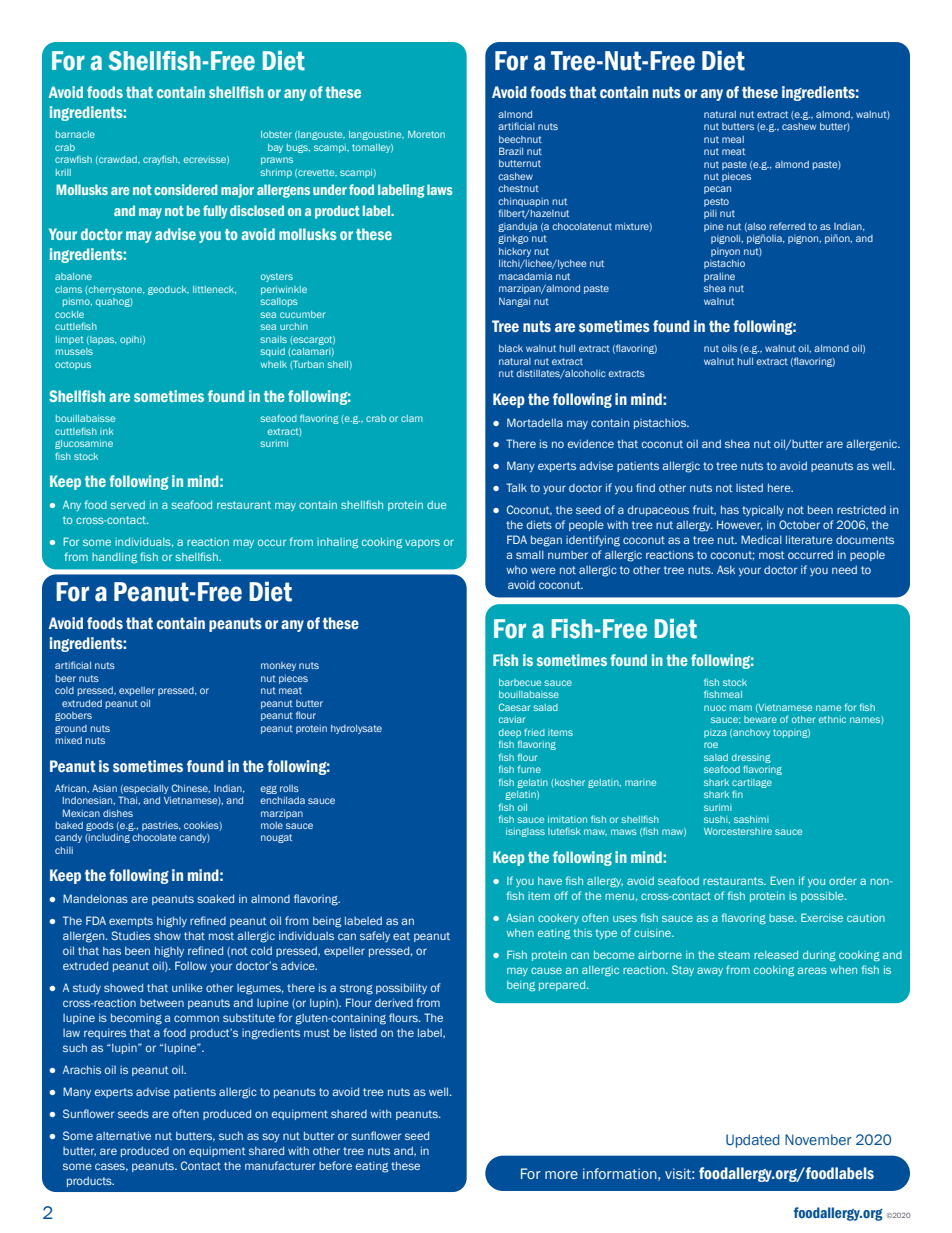 The height and width of the screenshot is (1233, 952). I want to click on exempts, so click(131, 922).
